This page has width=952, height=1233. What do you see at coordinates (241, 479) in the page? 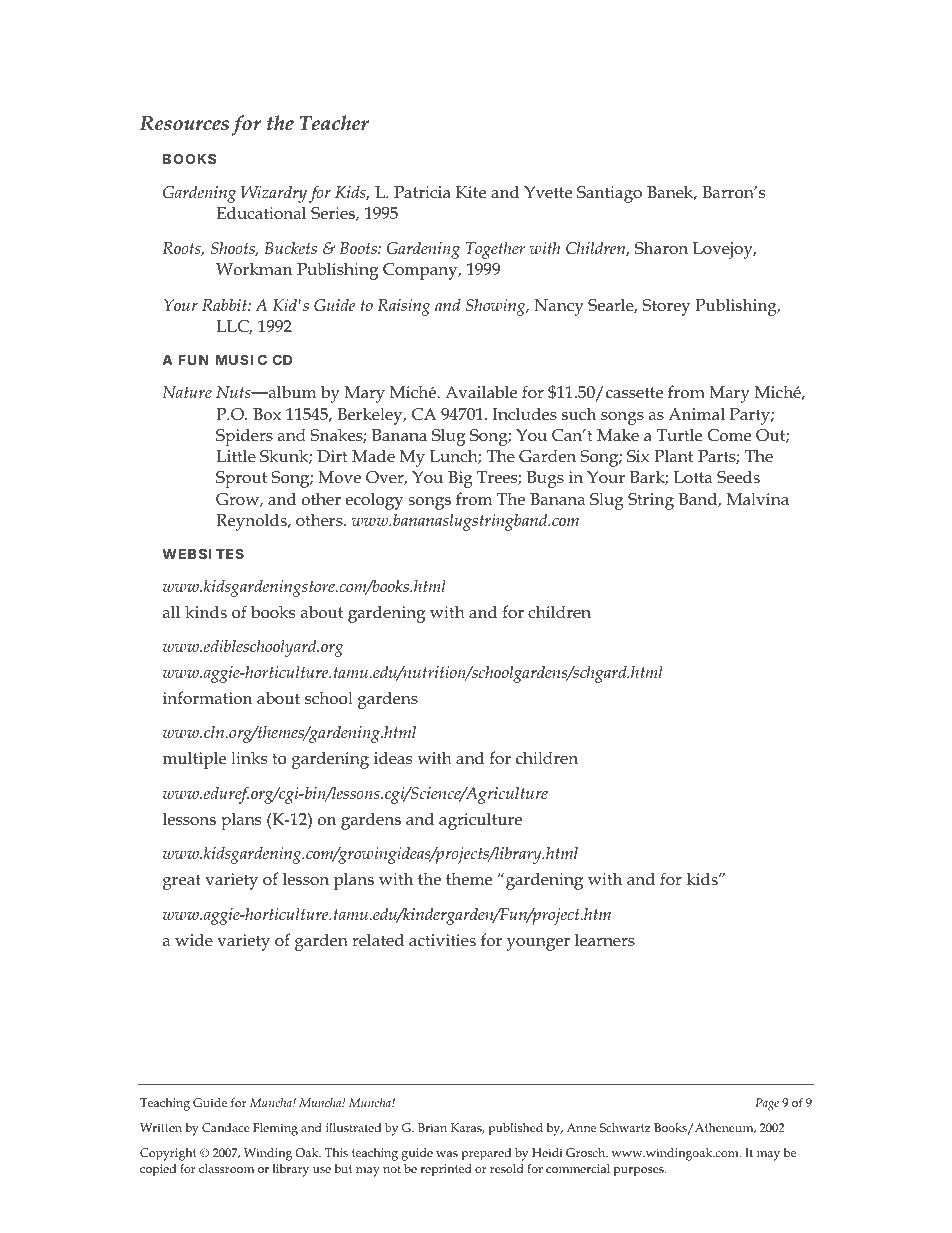
I see `Sprout` at bounding box center [241, 479].
